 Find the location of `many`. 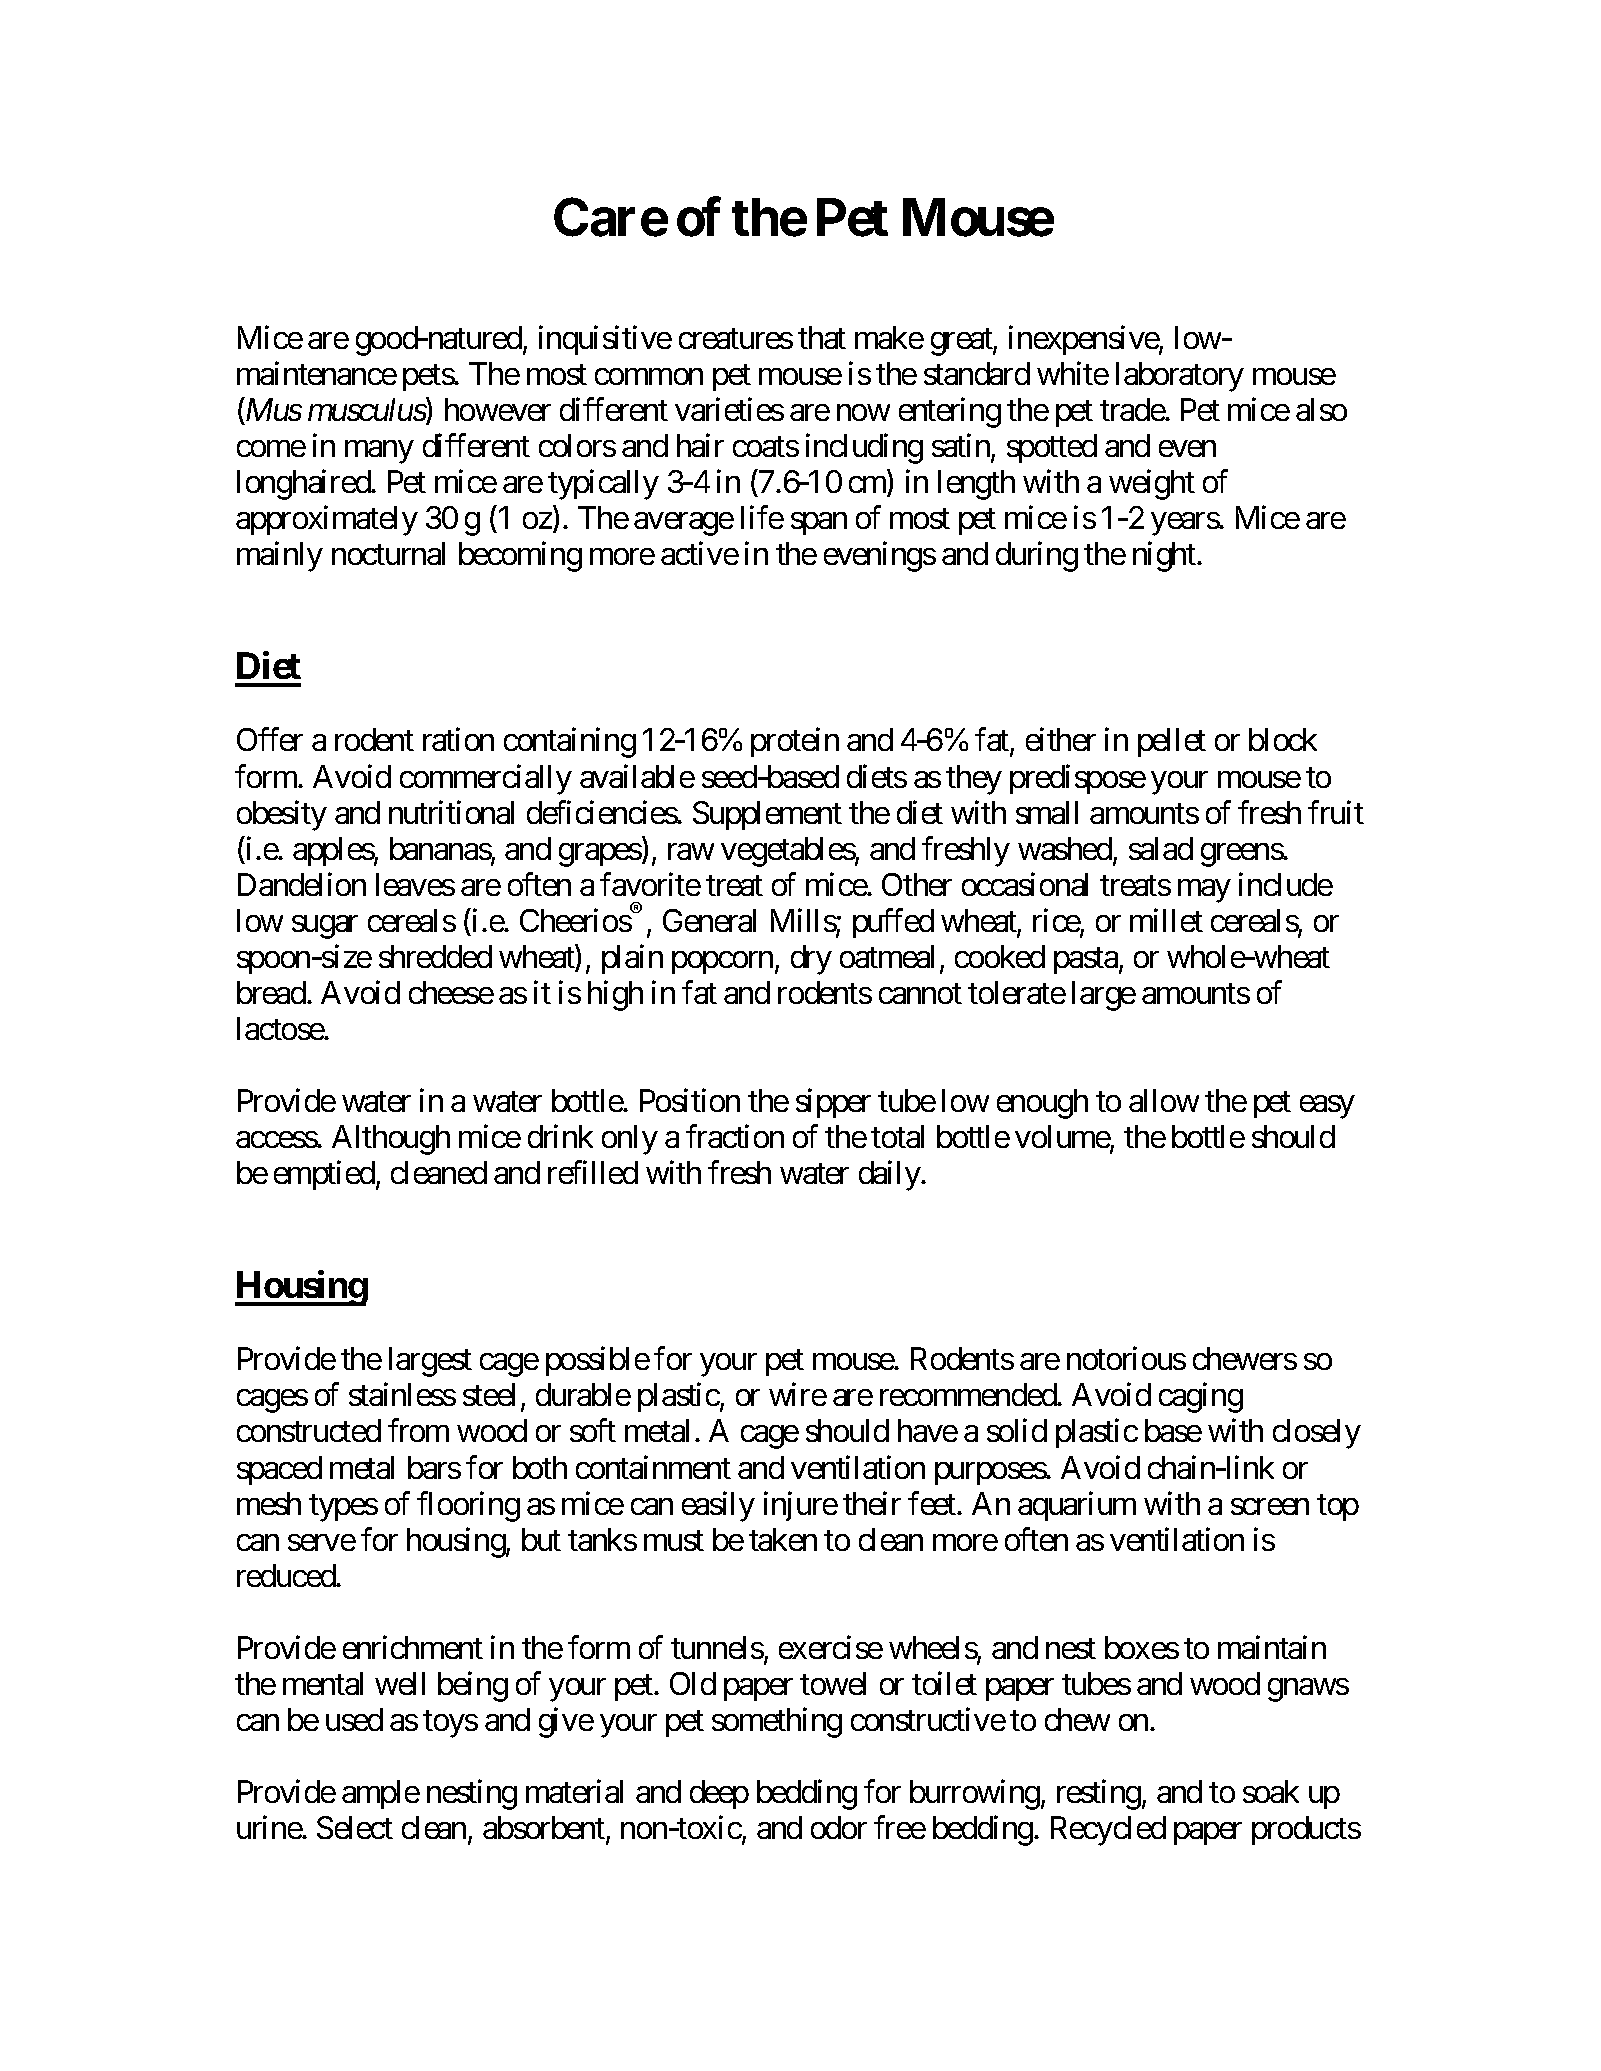

many is located at coordinates (379, 452).
